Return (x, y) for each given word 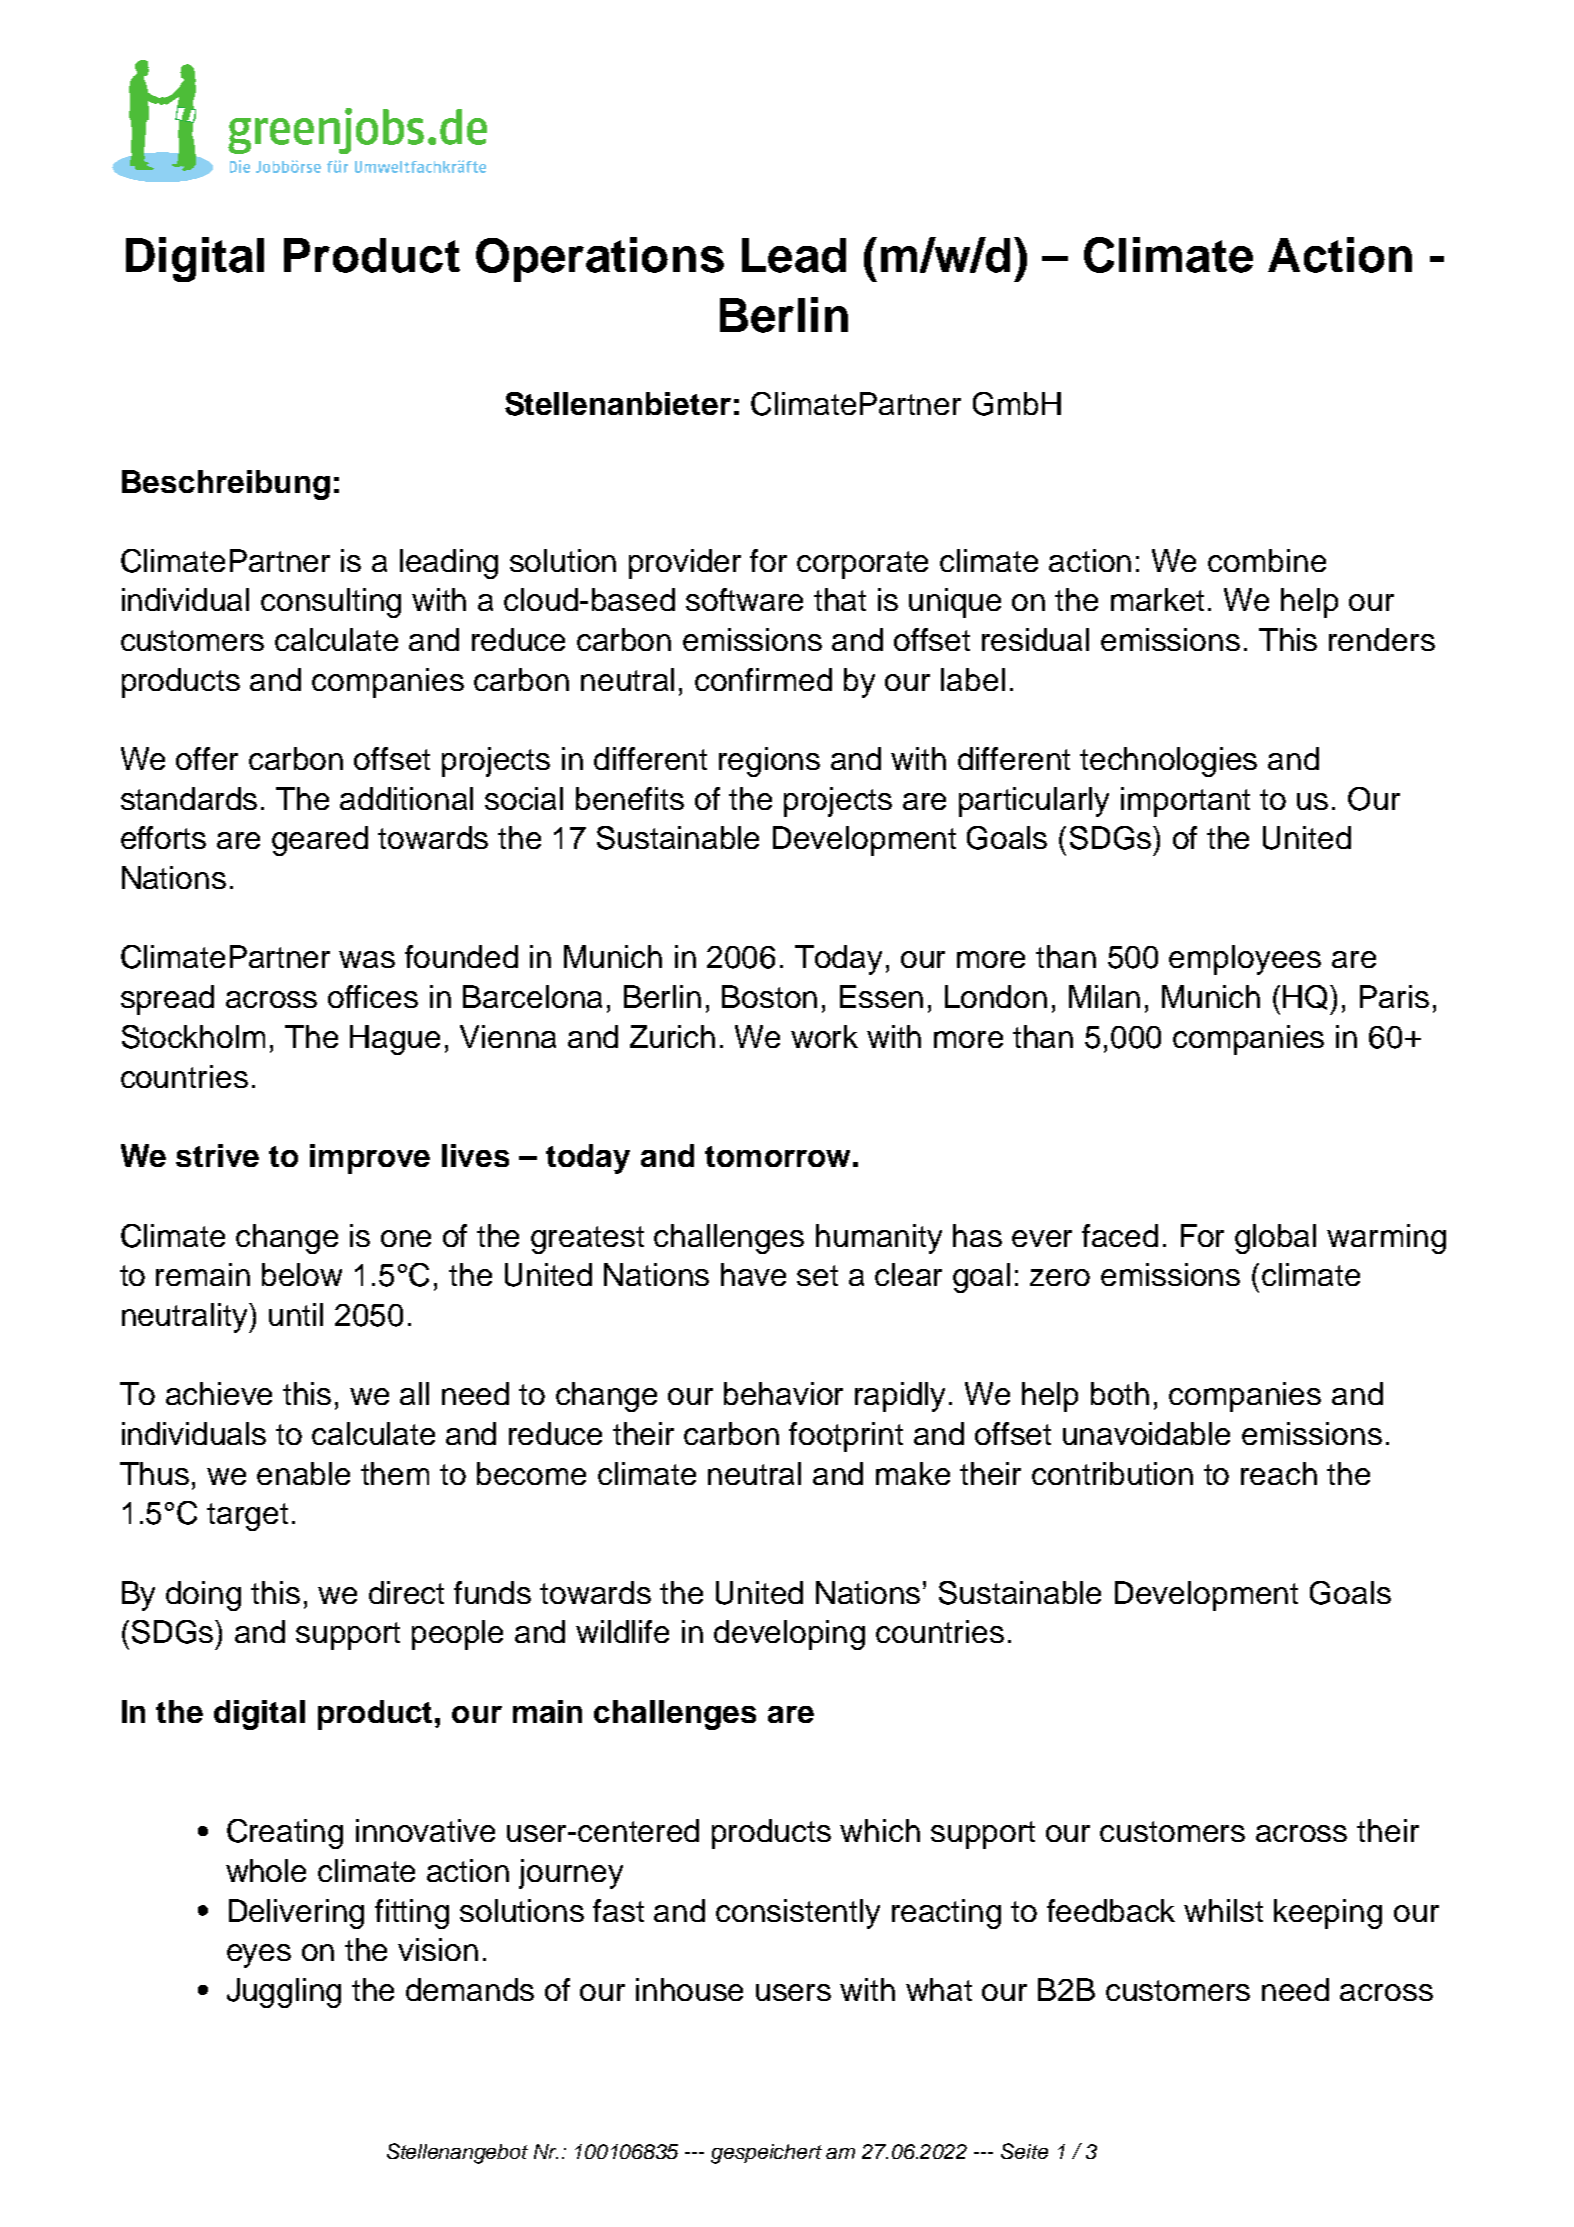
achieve (219, 1393)
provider (685, 564)
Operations (600, 259)
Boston (769, 996)
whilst (1223, 1910)
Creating (285, 1834)
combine (1267, 560)
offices (373, 996)
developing (789, 1635)
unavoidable (1146, 1433)
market (1157, 599)
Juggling (284, 1993)
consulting (331, 603)
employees (1245, 960)
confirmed (763, 679)
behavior (783, 1393)
